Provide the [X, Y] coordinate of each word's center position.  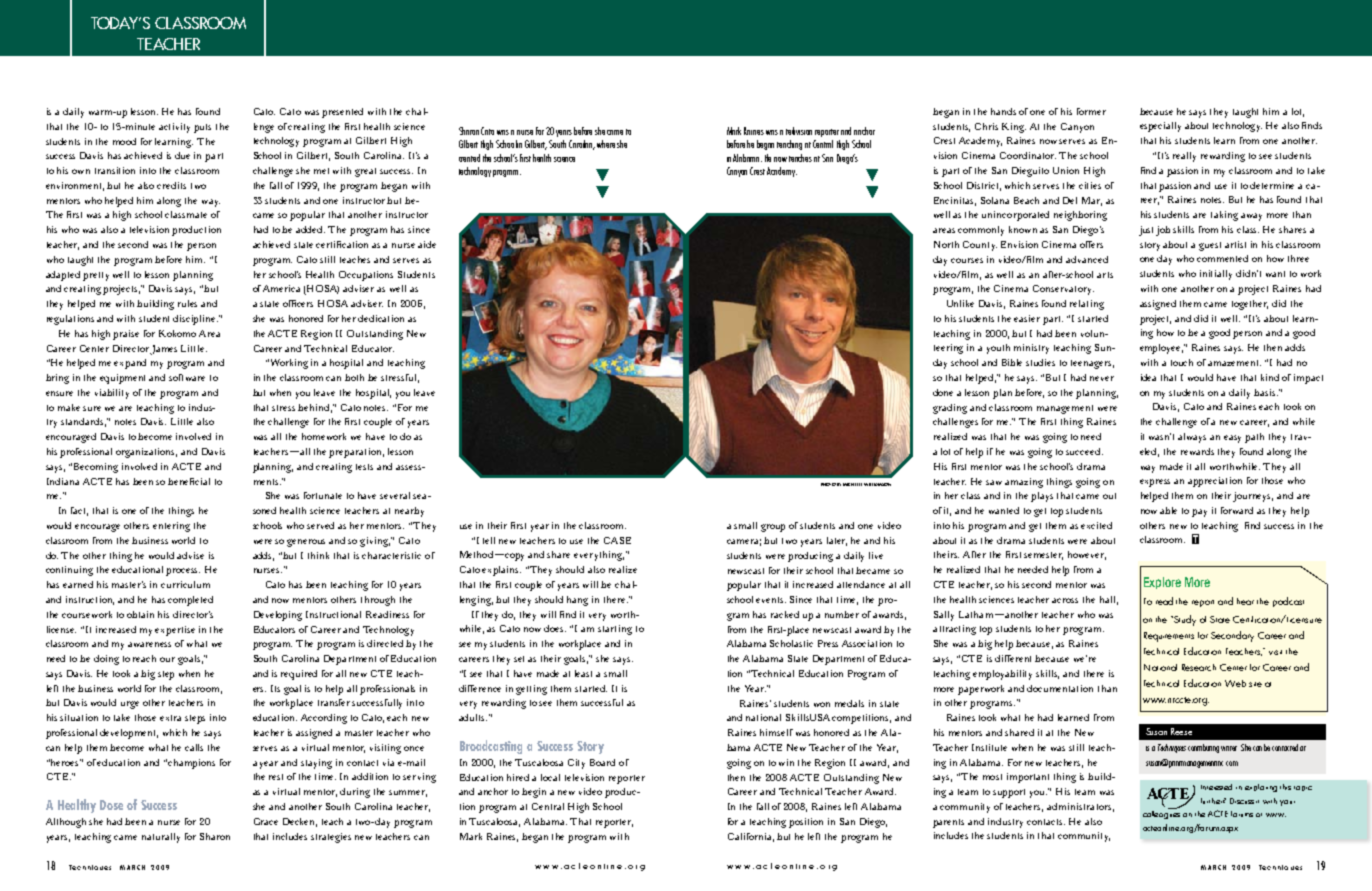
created [469, 158]
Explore [1162, 583]
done [943, 392]
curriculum [185, 584]
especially [1160, 127]
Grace [266, 821]
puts [202, 128]
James [163, 350]
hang [577, 601]
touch [1182, 362]
